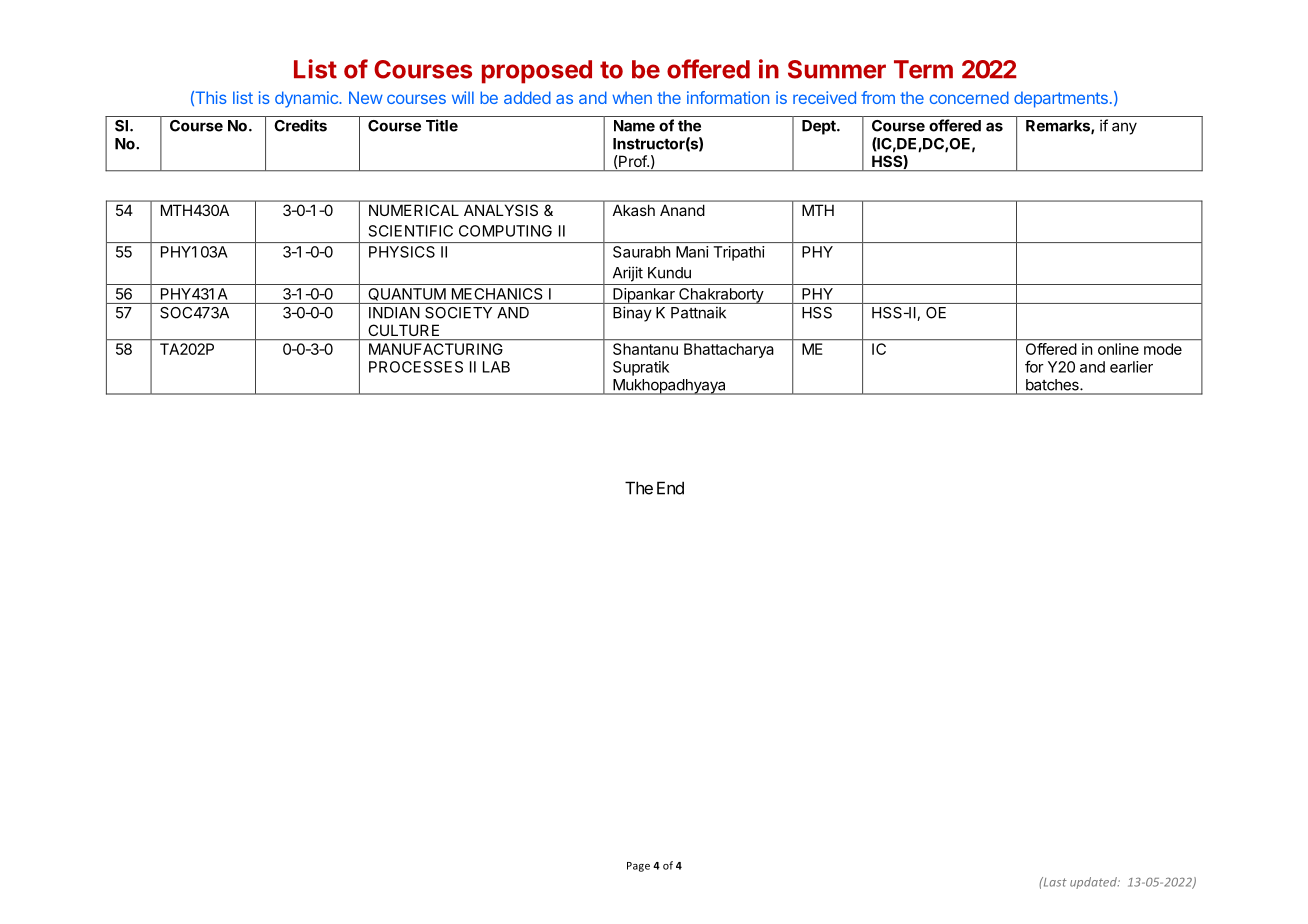  Describe the element at coordinates (728, 97) in the image. I see `information` at that location.
